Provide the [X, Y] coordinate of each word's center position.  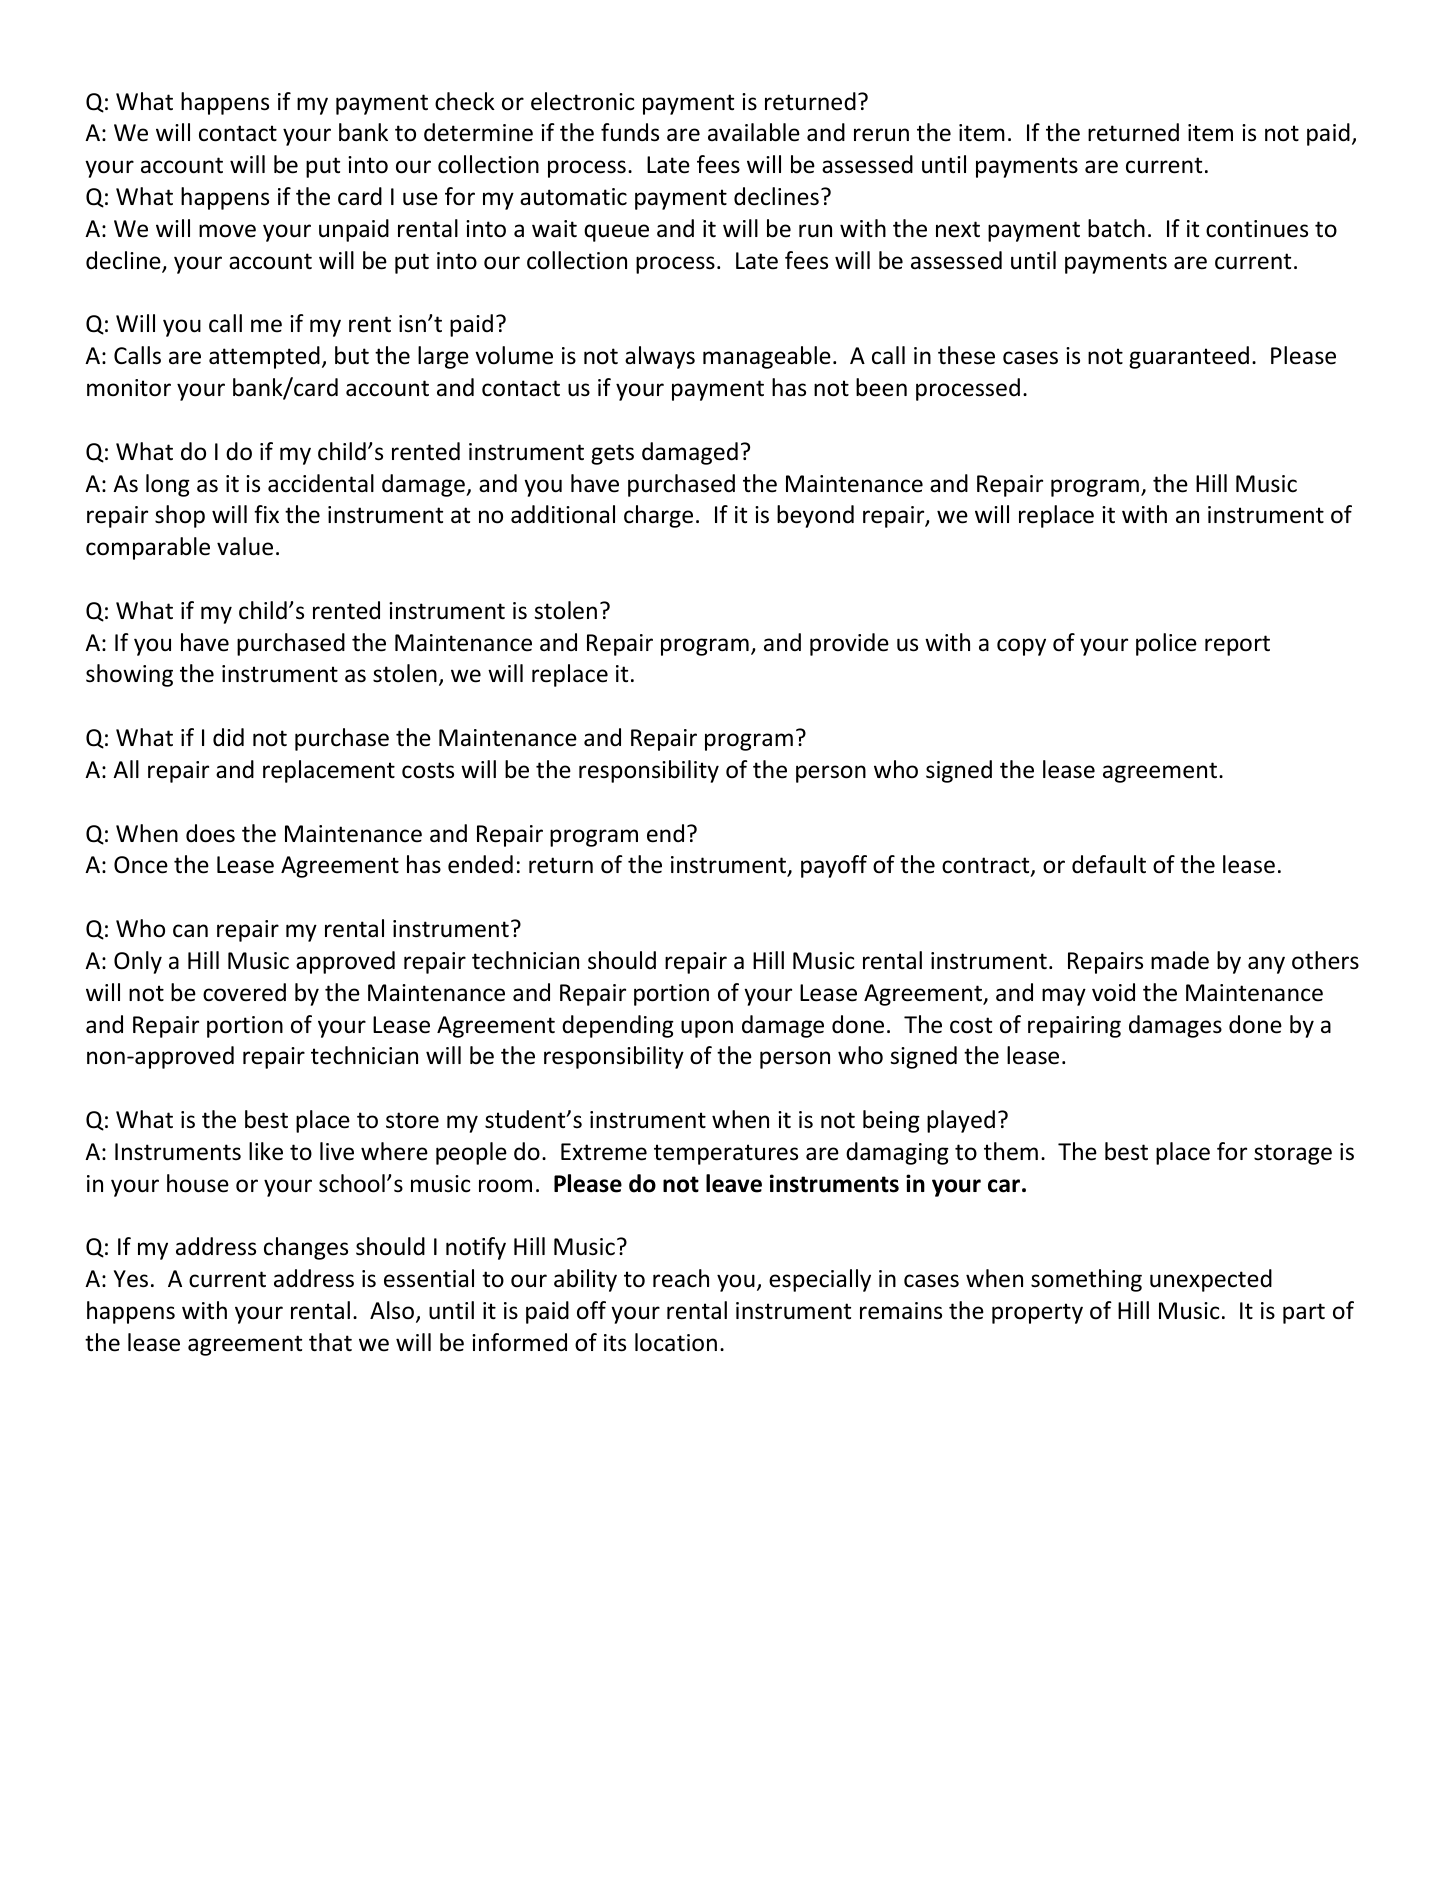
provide [849, 644]
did [228, 737]
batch [1116, 228]
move [227, 231]
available [754, 132]
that [330, 1342]
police [1166, 644]
